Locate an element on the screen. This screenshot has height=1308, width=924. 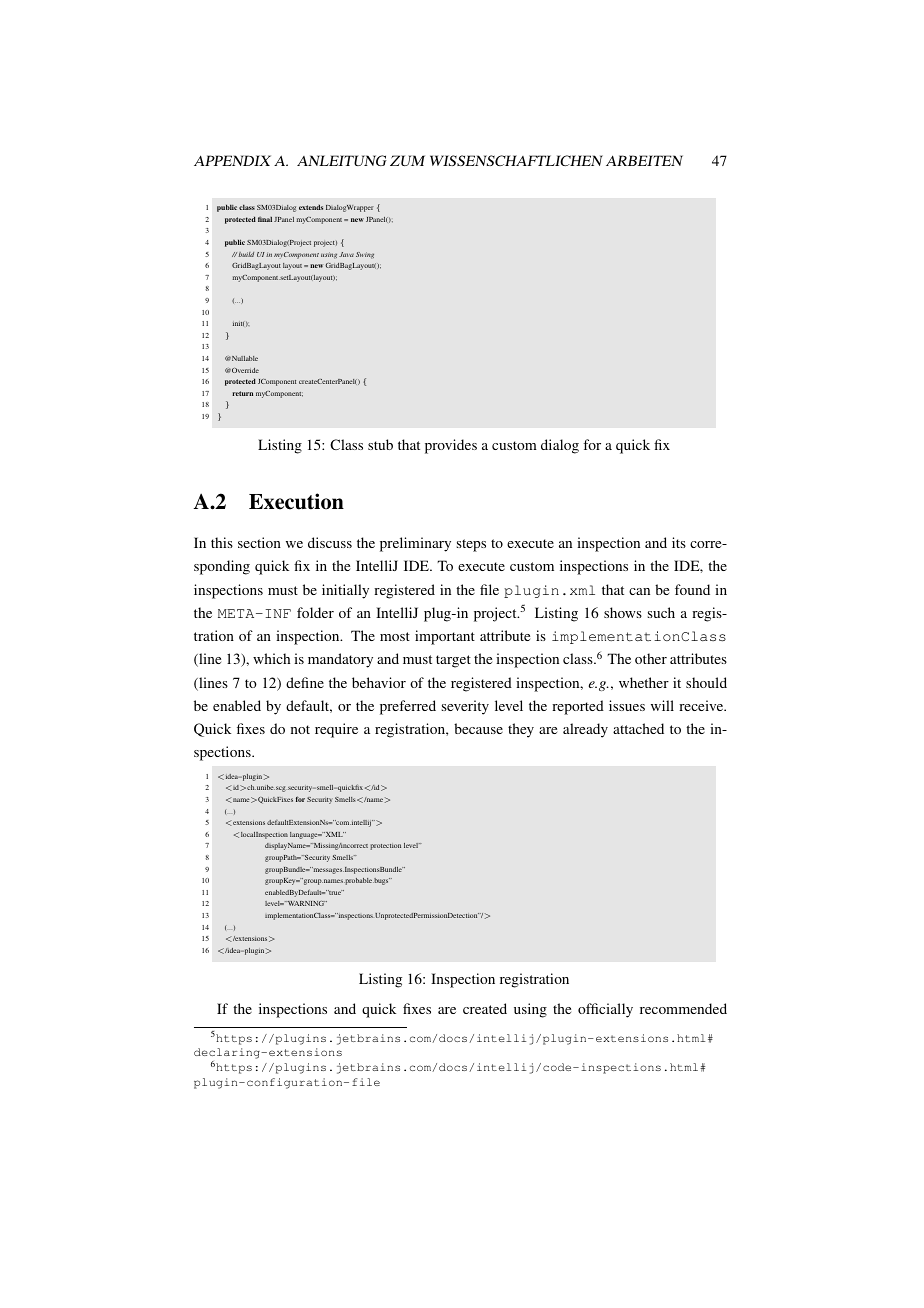
extends is located at coordinates (311, 207).
